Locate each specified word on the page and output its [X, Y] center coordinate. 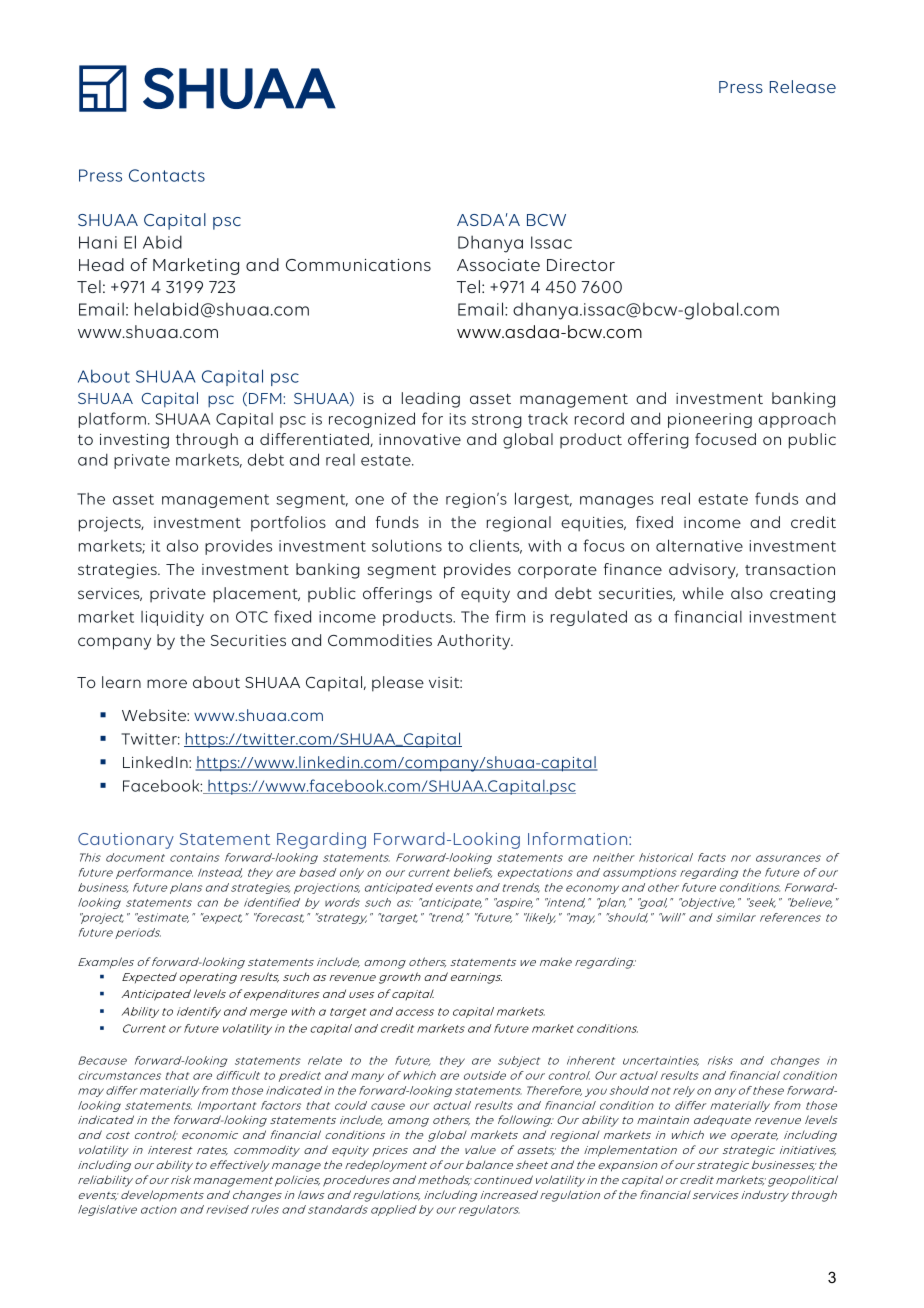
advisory [703, 571]
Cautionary [126, 841]
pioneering [710, 420]
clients [496, 546]
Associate [498, 265]
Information [579, 838]
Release [803, 86]
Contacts [167, 175]
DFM [266, 398]
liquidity [172, 618]
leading [431, 400]
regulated [589, 618]
